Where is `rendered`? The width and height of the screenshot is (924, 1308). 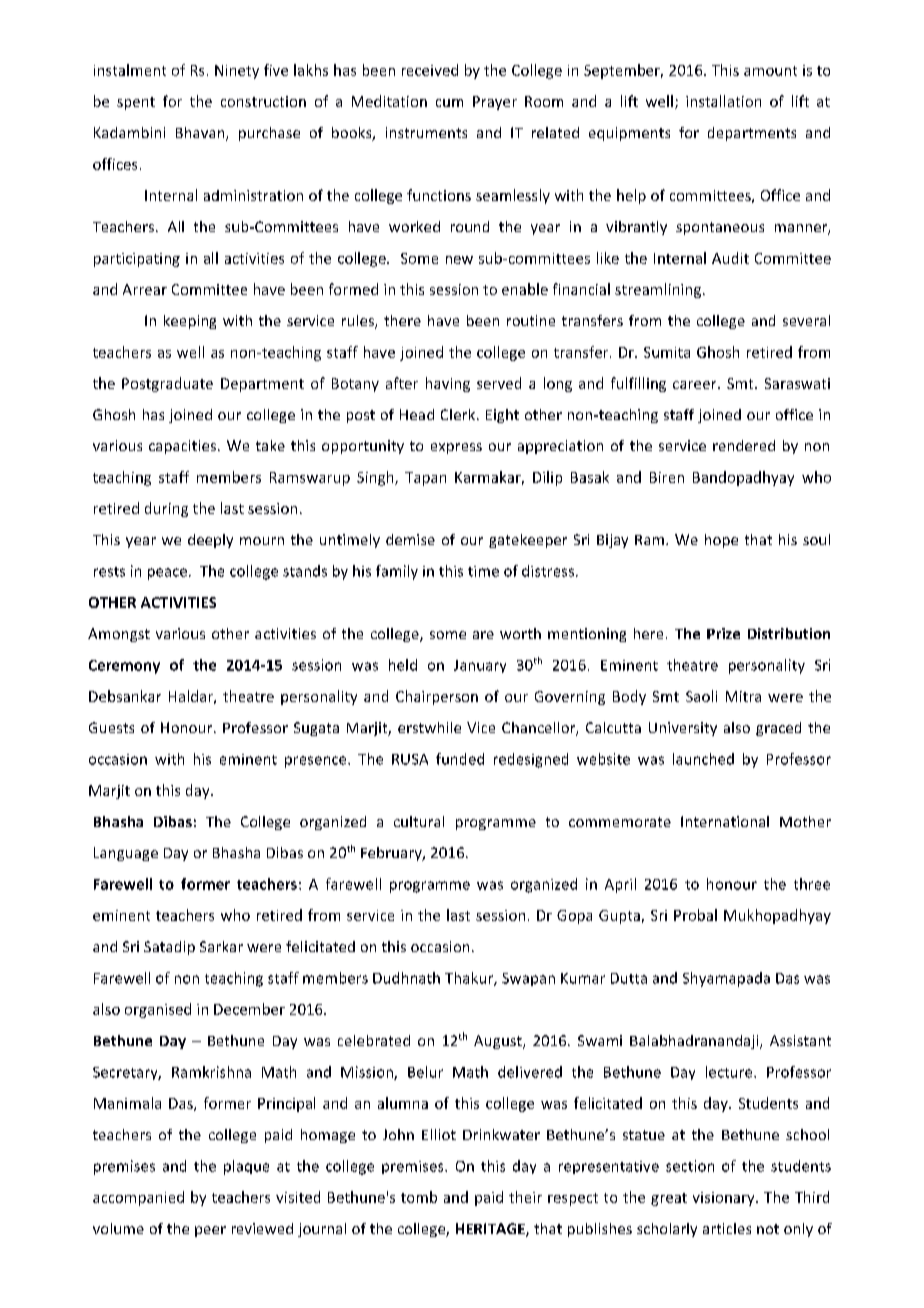 rendered is located at coordinates (744, 445).
